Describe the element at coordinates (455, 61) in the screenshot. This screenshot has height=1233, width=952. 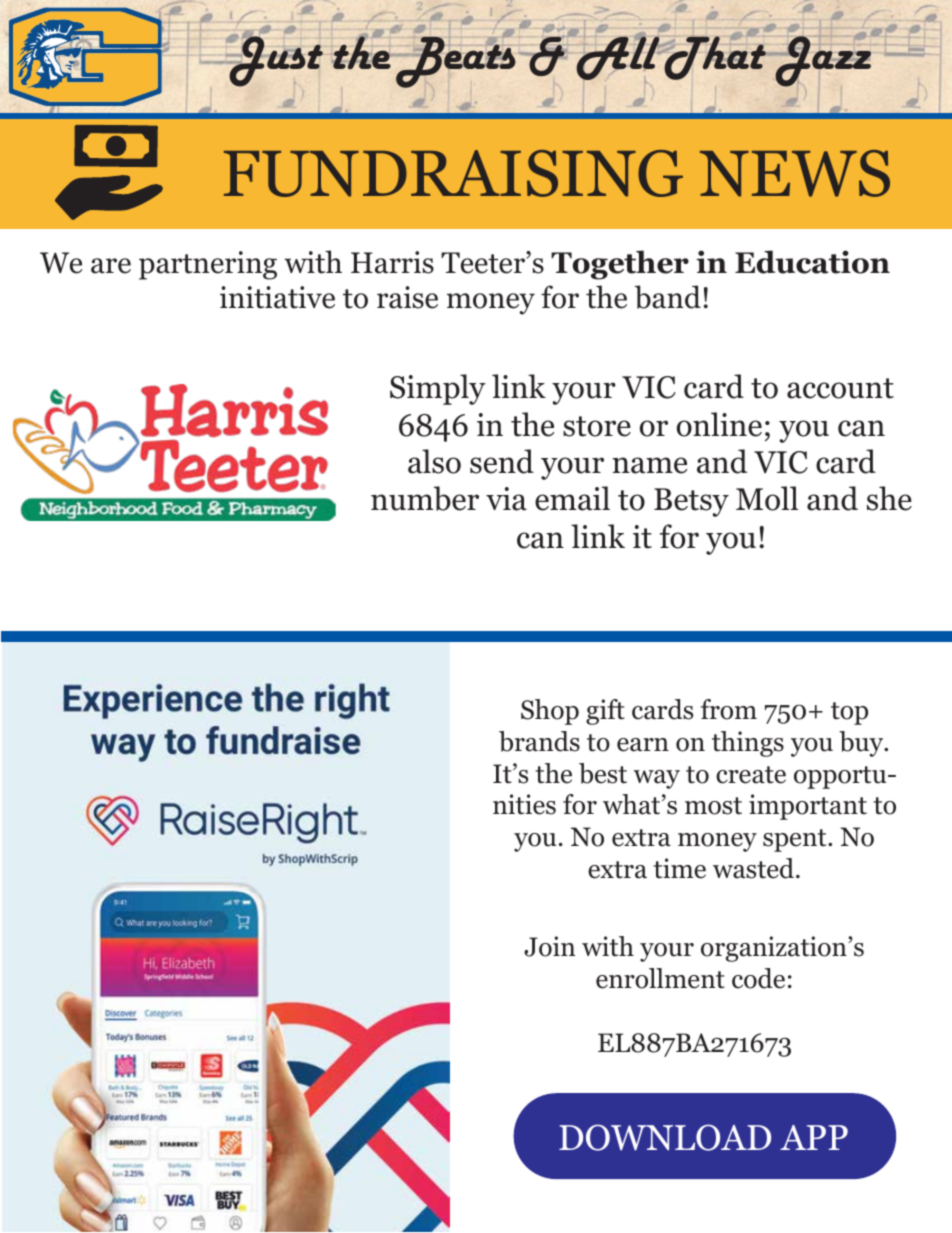
I see `Beats` at that location.
